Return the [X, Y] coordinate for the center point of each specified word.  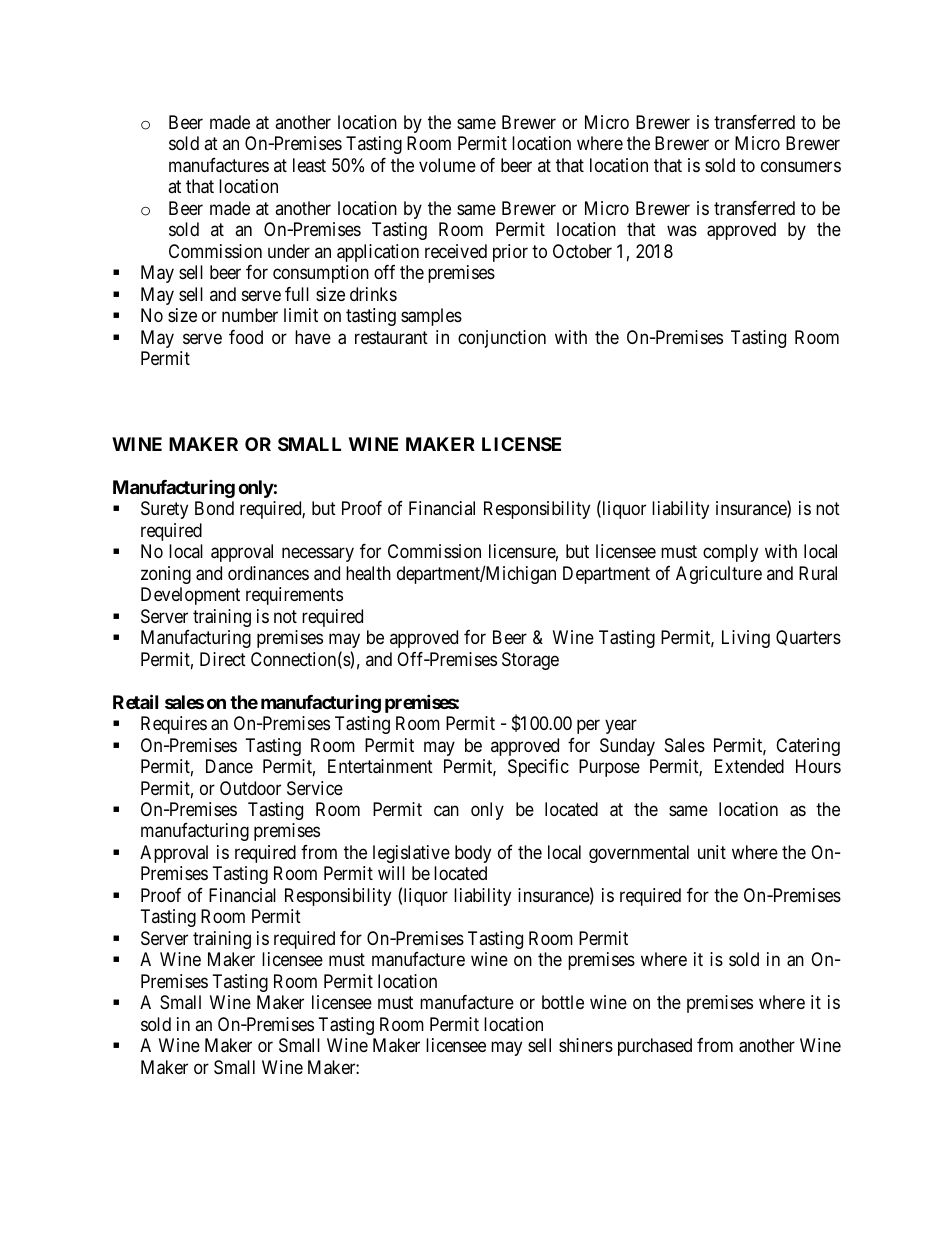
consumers [801, 166]
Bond [214, 508]
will [391, 873]
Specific [538, 768]
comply [730, 553]
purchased [655, 1047]
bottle [563, 1002]
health [368, 573]
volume [447, 165]
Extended [749, 766]
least [309, 165]
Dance [229, 766]
